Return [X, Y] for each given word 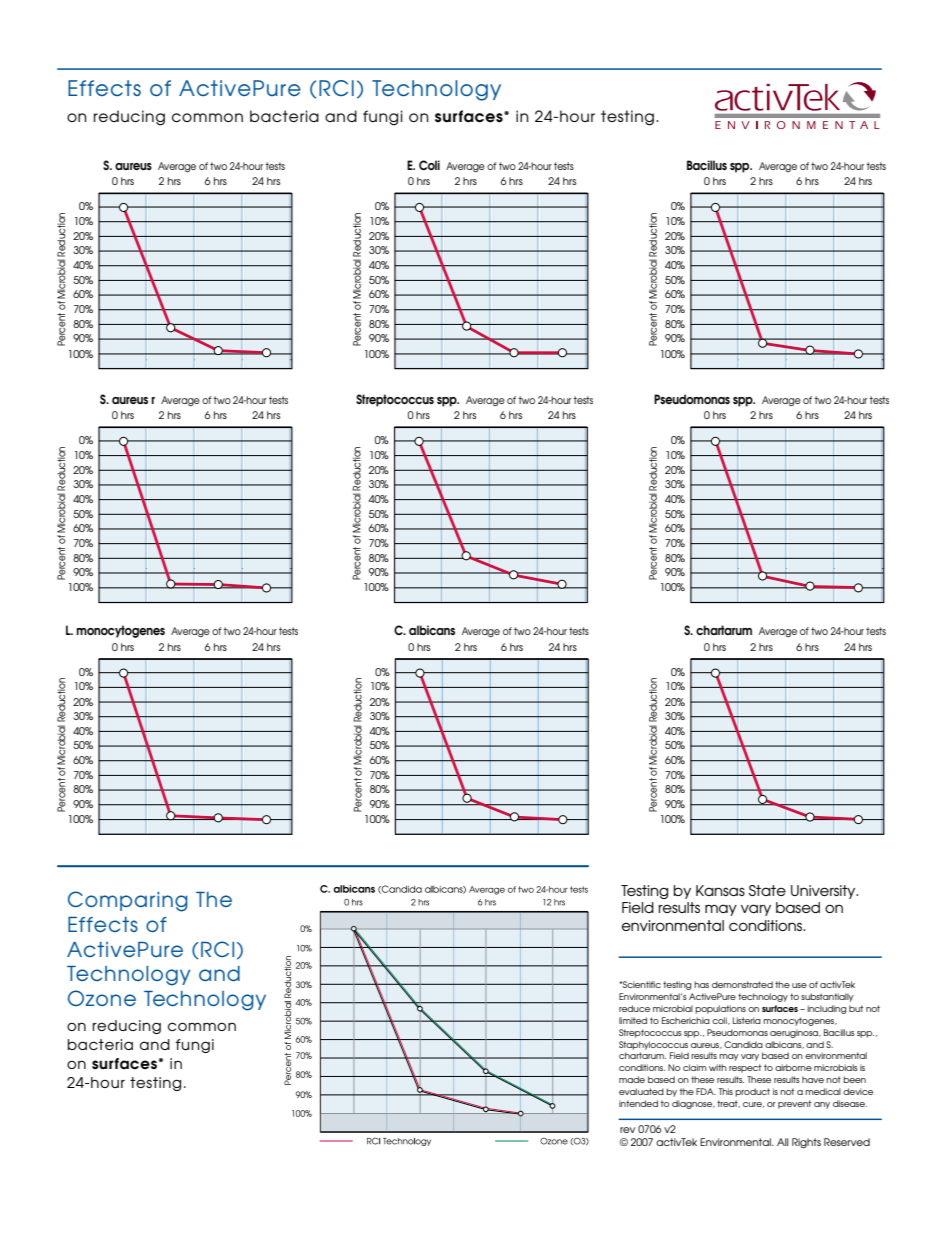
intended [638, 1103]
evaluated [641, 1091]
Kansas [720, 890]
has [701, 984]
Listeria [747, 1020]
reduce [634, 1008]
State [767, 890]
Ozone [102, 998]
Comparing [128, 901]
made [632, 1079]
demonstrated [742, 984]
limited [633, 1020]
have [813, 1079]
